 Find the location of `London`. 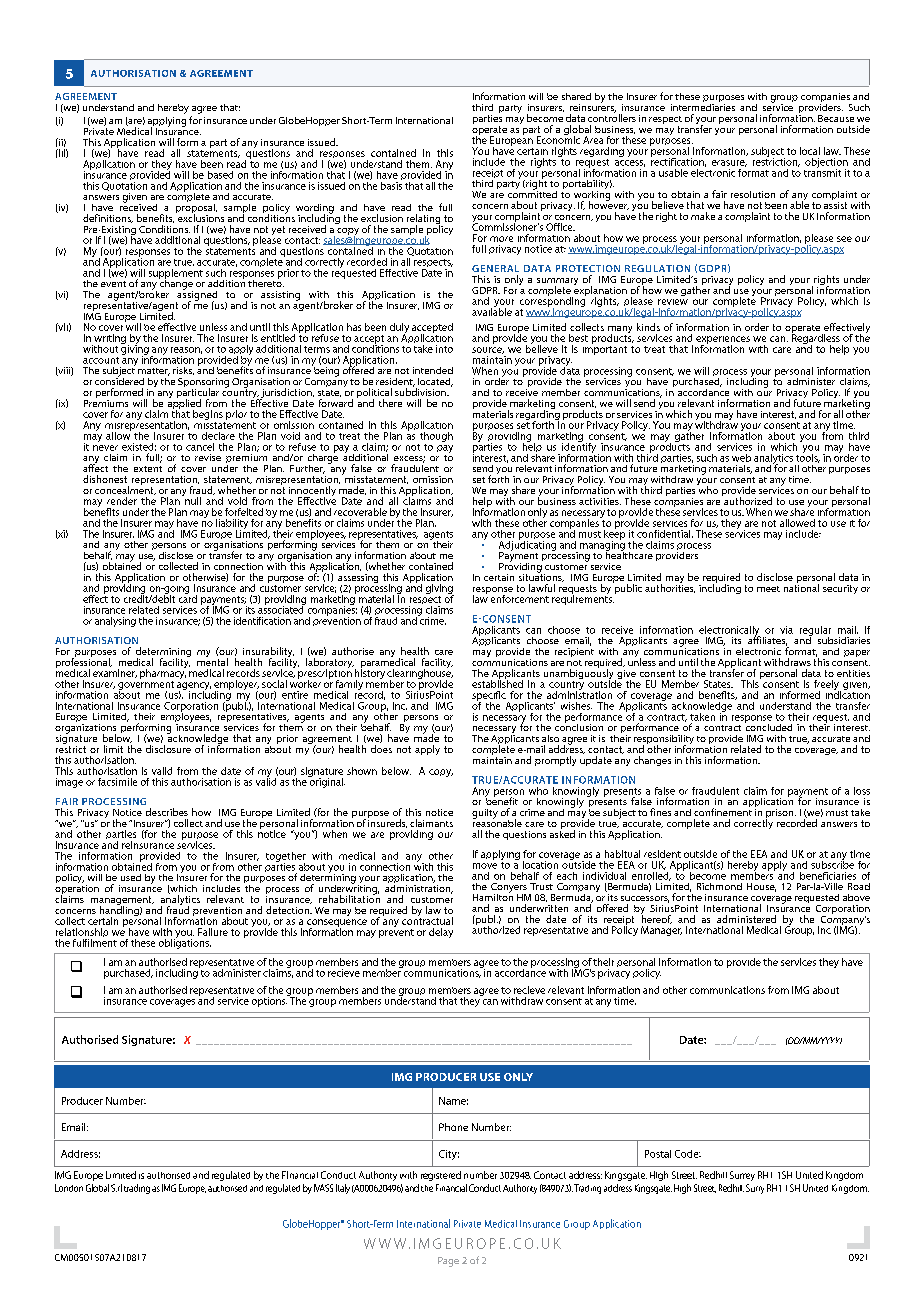

London is located at coordinates (69, 1188).
